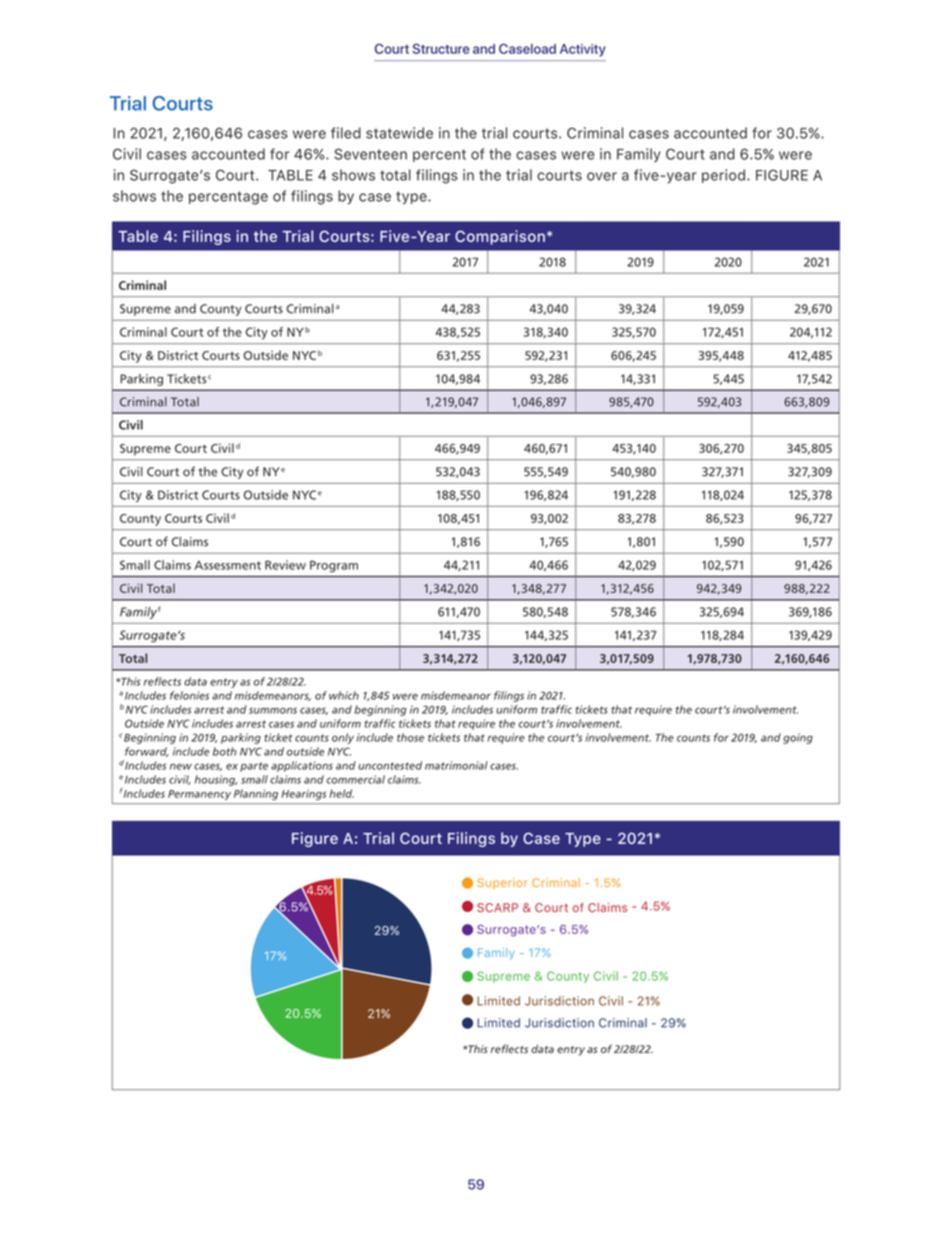 The width and height of the image is (952, 1233). I want to click on housing, so click(216, 780).
